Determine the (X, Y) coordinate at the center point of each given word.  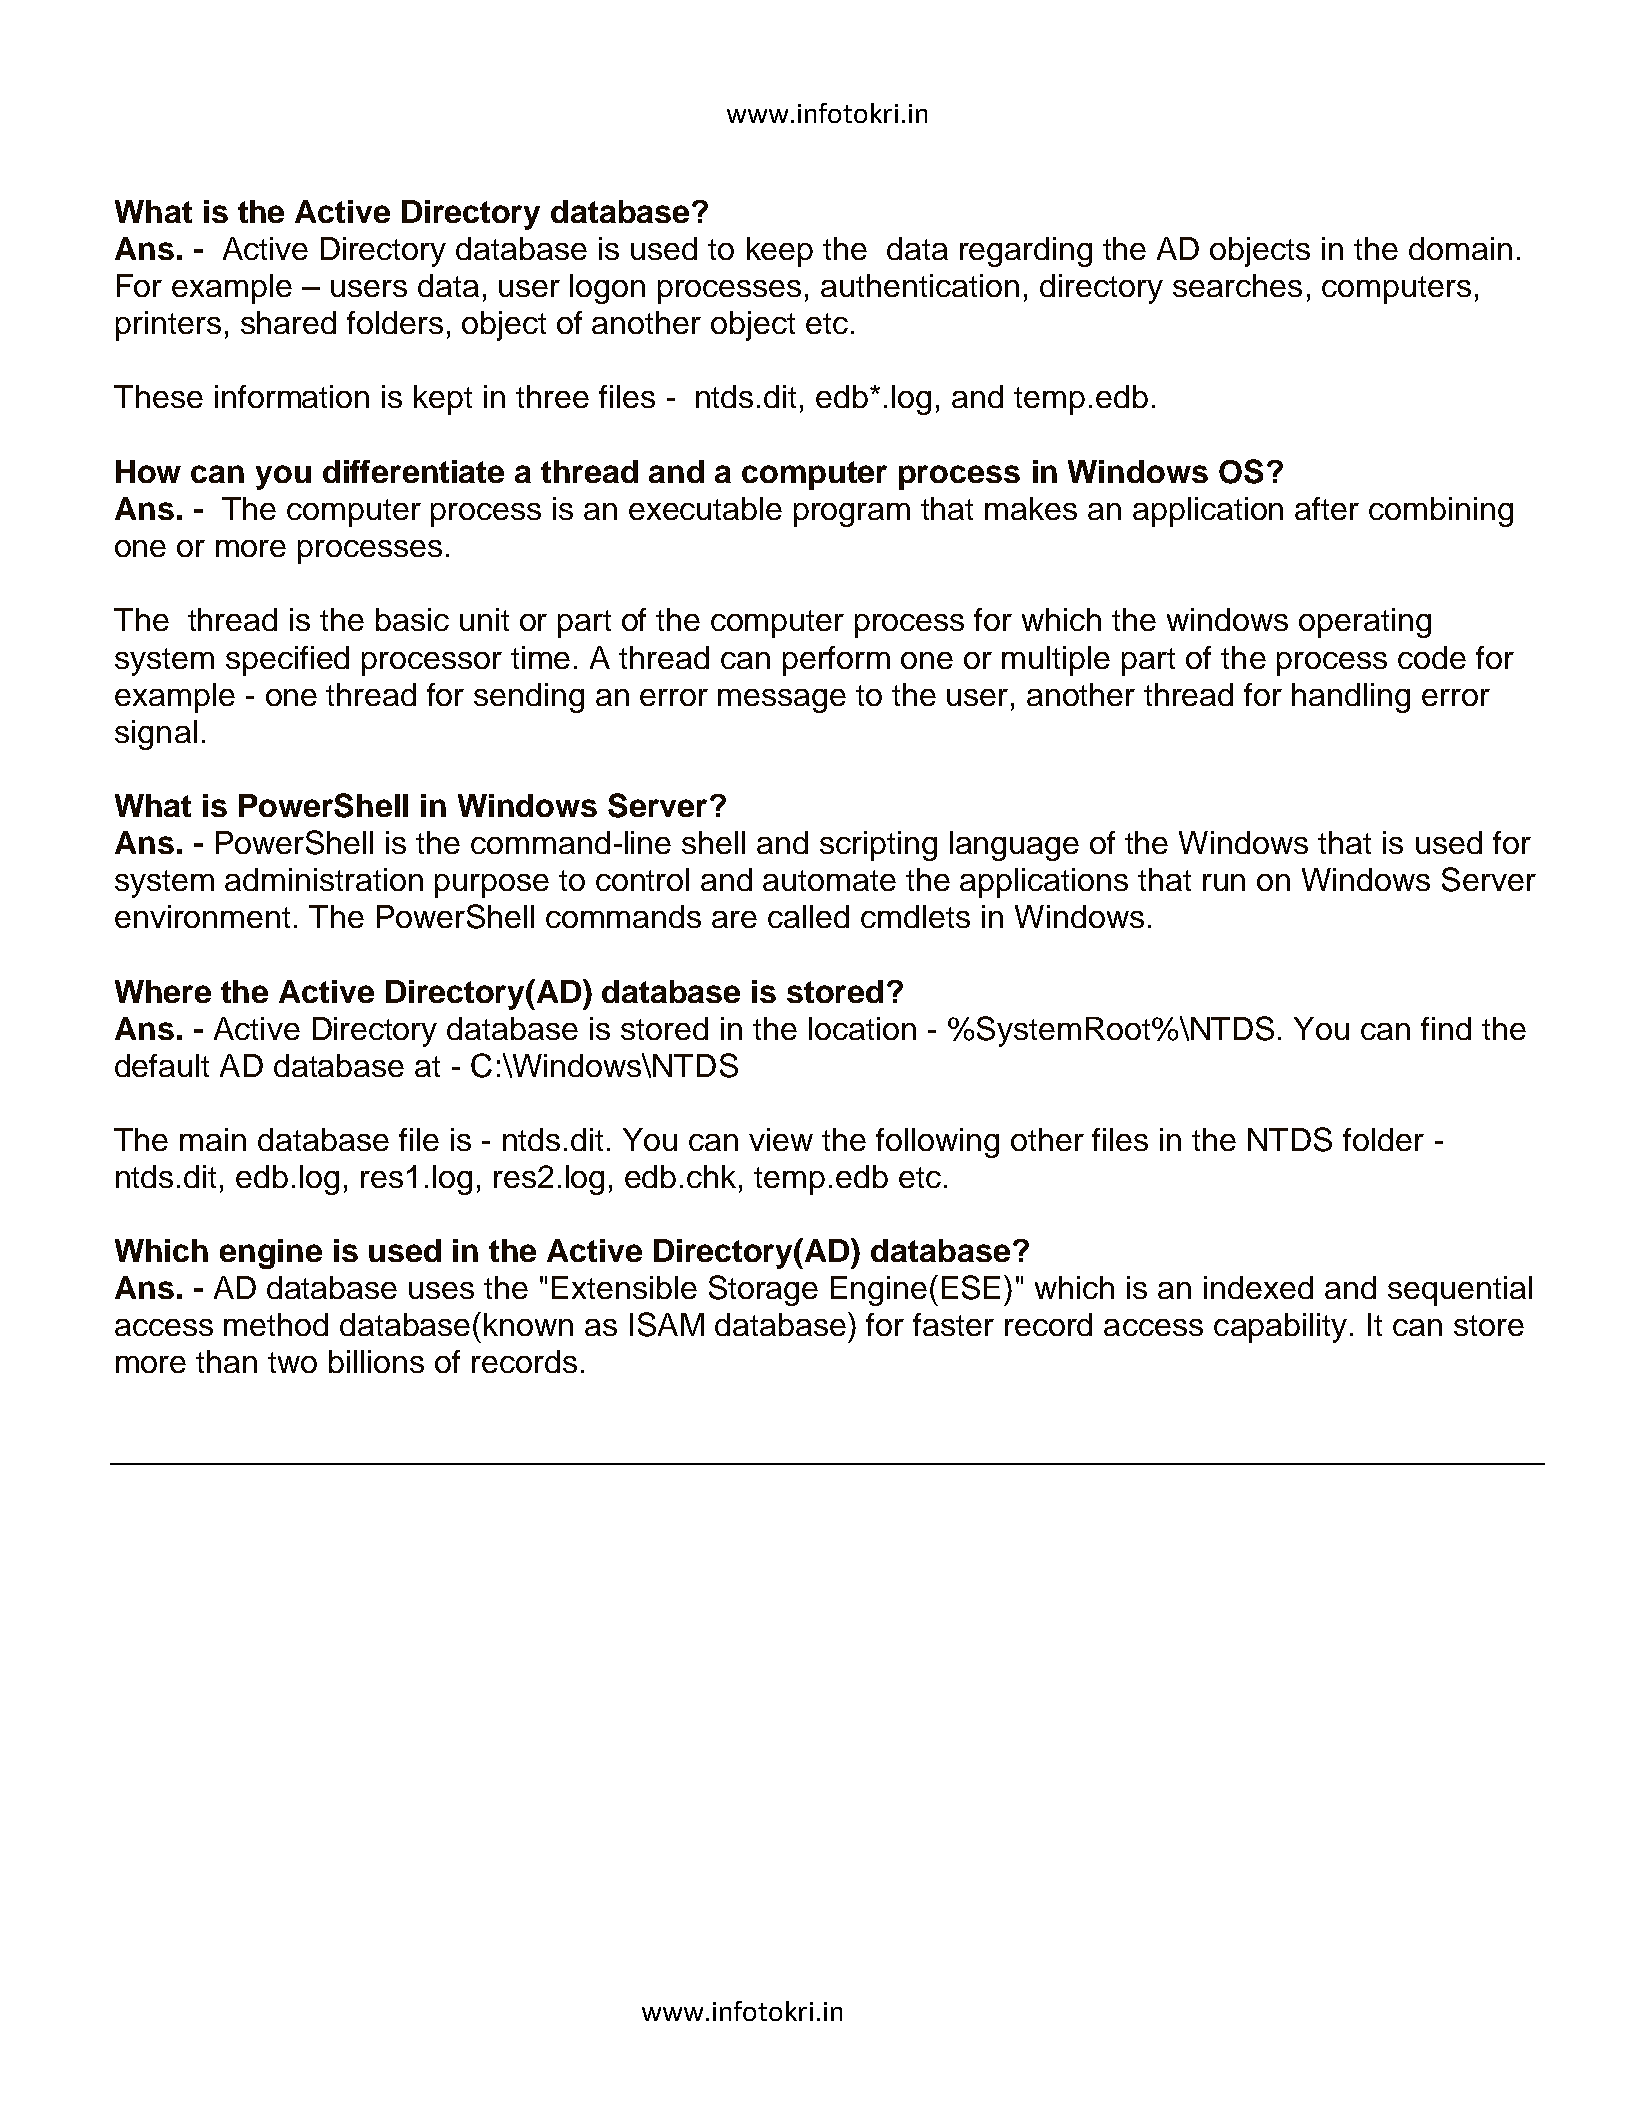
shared (288, 322)
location (862, 1028)
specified (287, 661)
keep (780, 252)
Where (163, 991)
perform (836, 661)
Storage (763, 1290)
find (1446, 1028)
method (276, 1324)
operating (1365, 623)
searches (1237, 285)
